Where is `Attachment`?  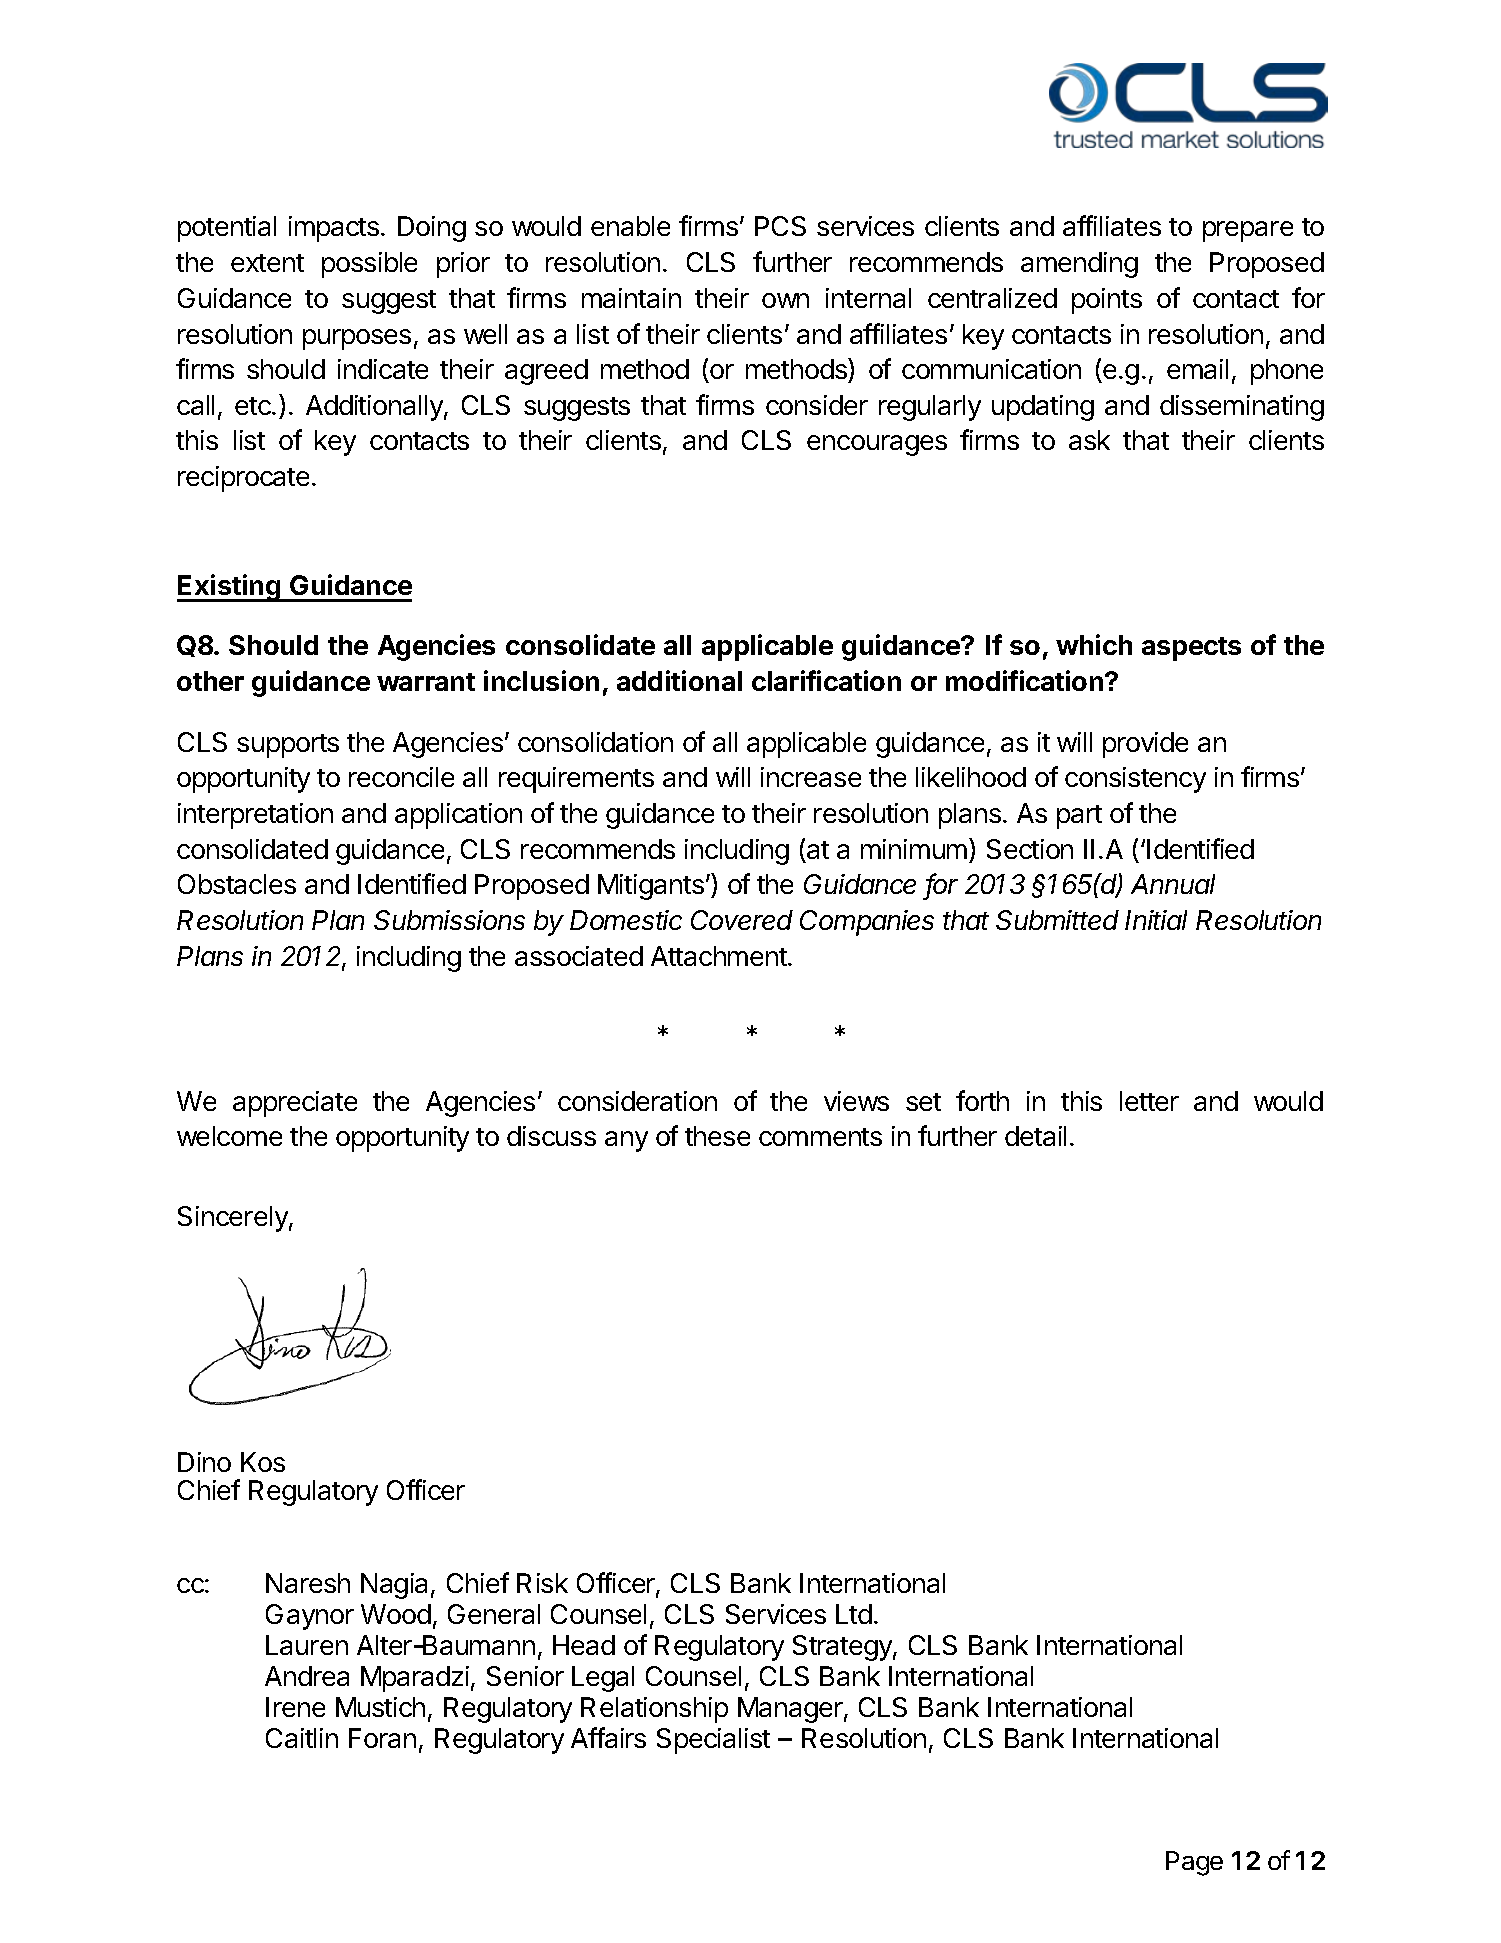
Attachment is located at coordinates (720, 956).
